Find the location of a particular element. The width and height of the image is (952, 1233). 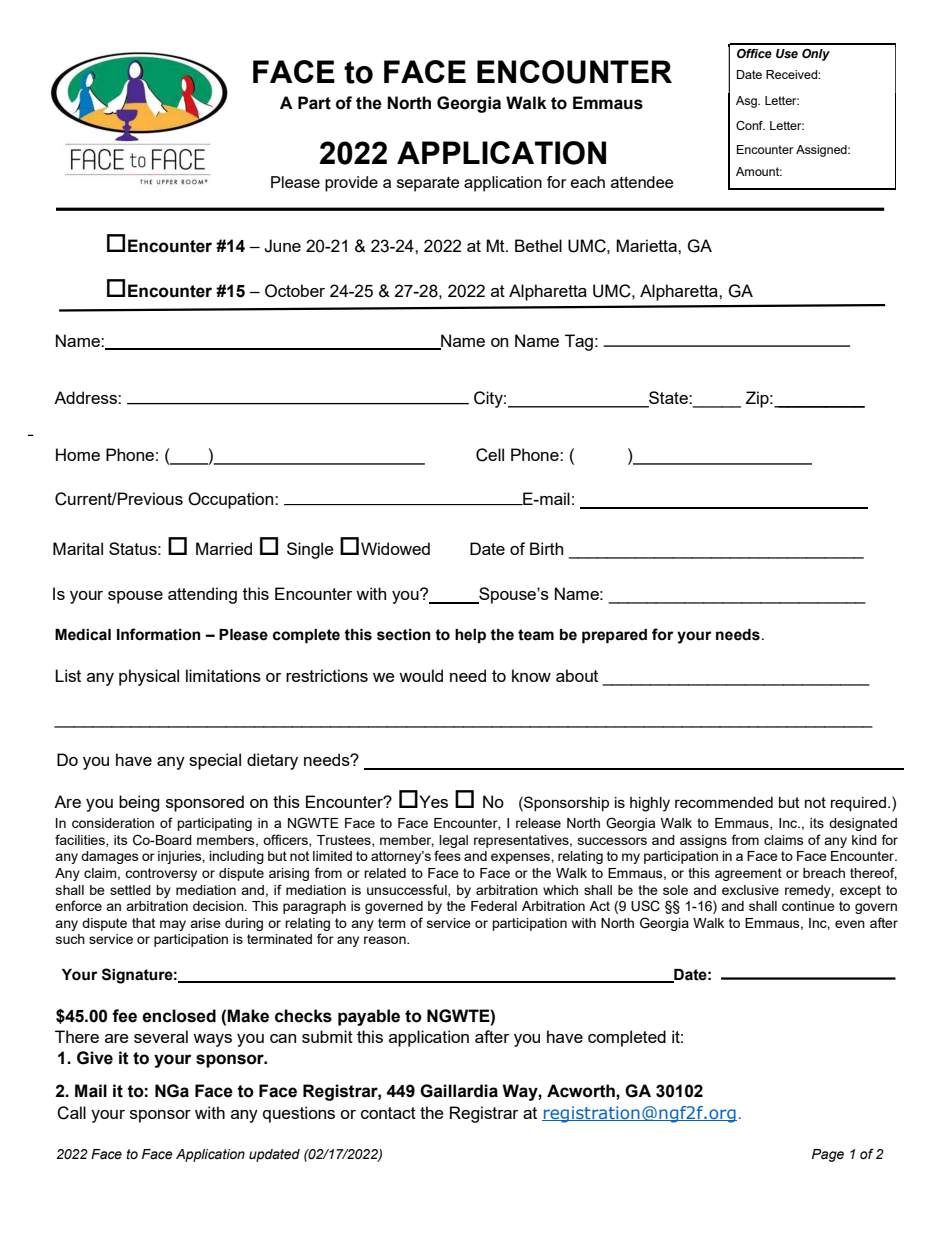

Occupation is located at coordinates (232, 500).
